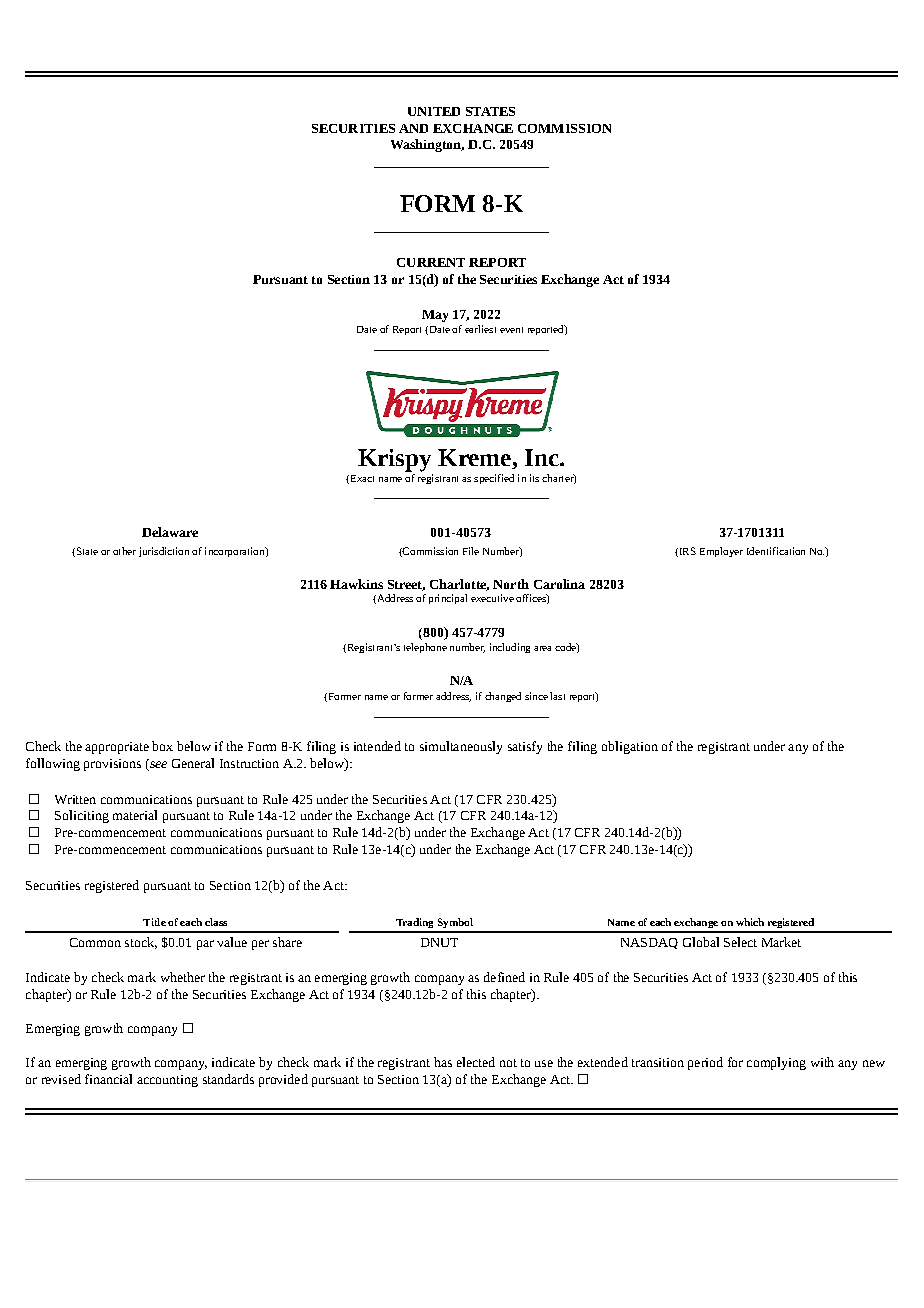 The image size is (924, 1308). I want to click on simultaneously, so click(461, 747).
